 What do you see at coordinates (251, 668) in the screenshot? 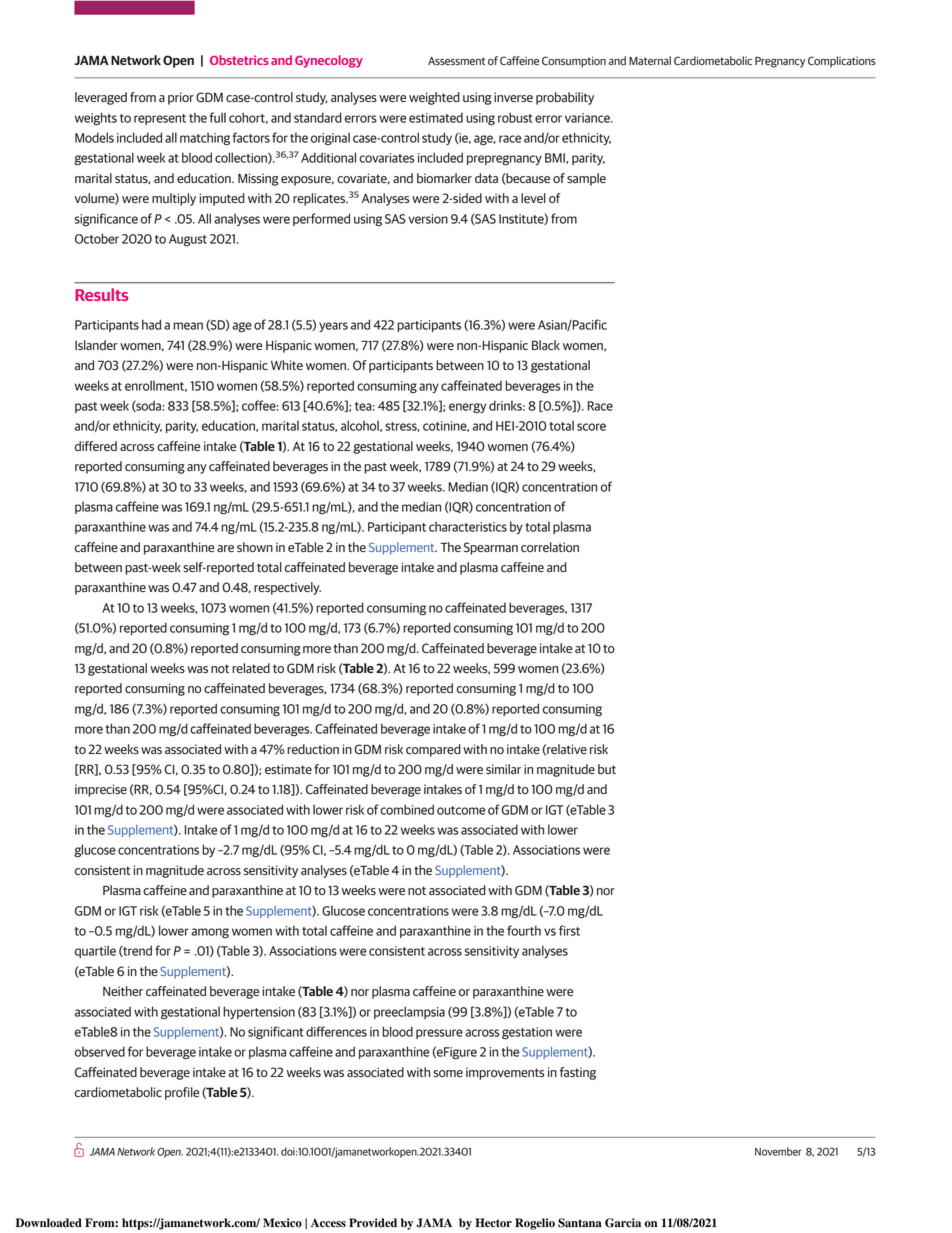
I see `related` at bounding box center [251, 668].
